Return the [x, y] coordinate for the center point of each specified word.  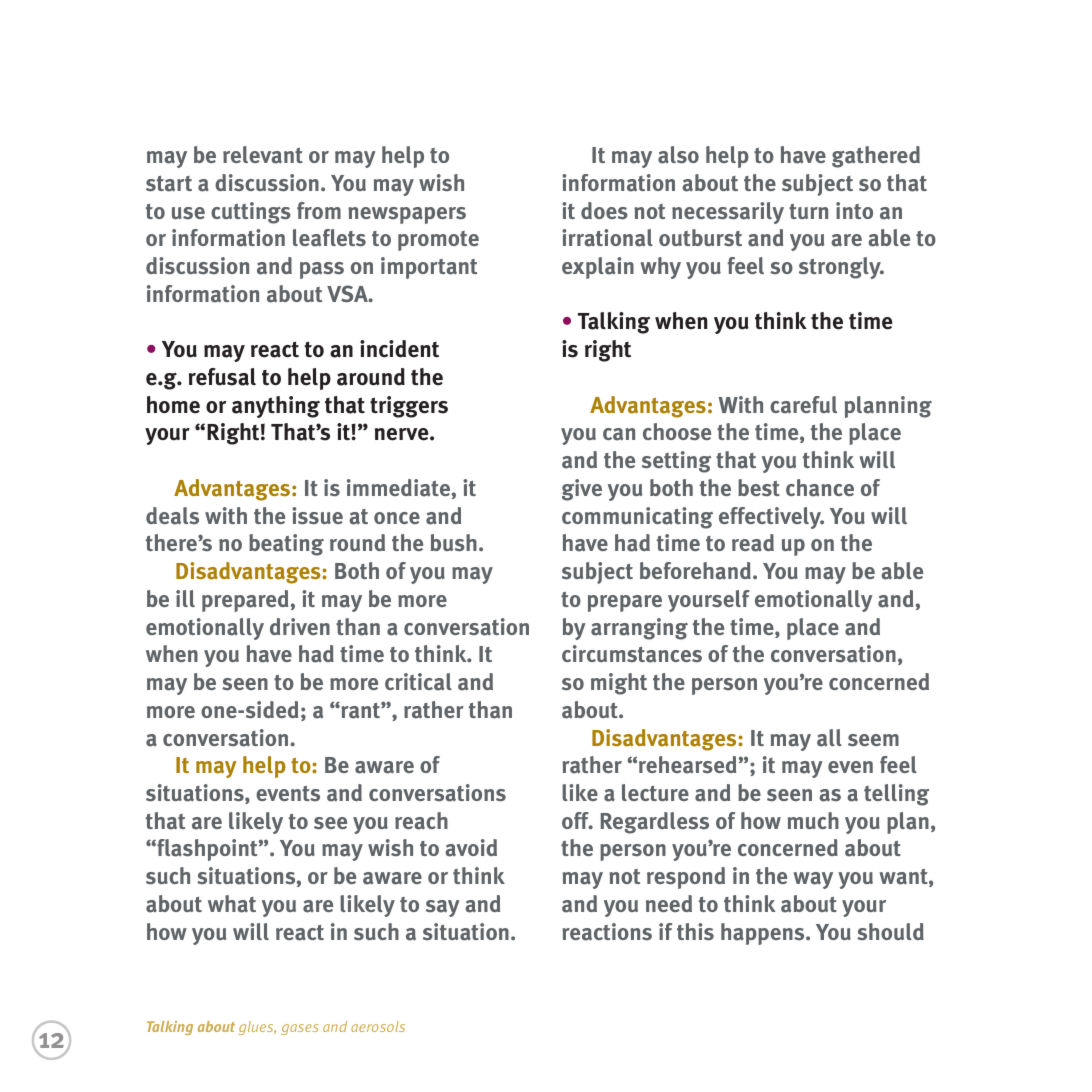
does [604, 211]
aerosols [378, 1026]
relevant [263, 155]
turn [808, 211]
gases [299, 1029]
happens [764, 934]
